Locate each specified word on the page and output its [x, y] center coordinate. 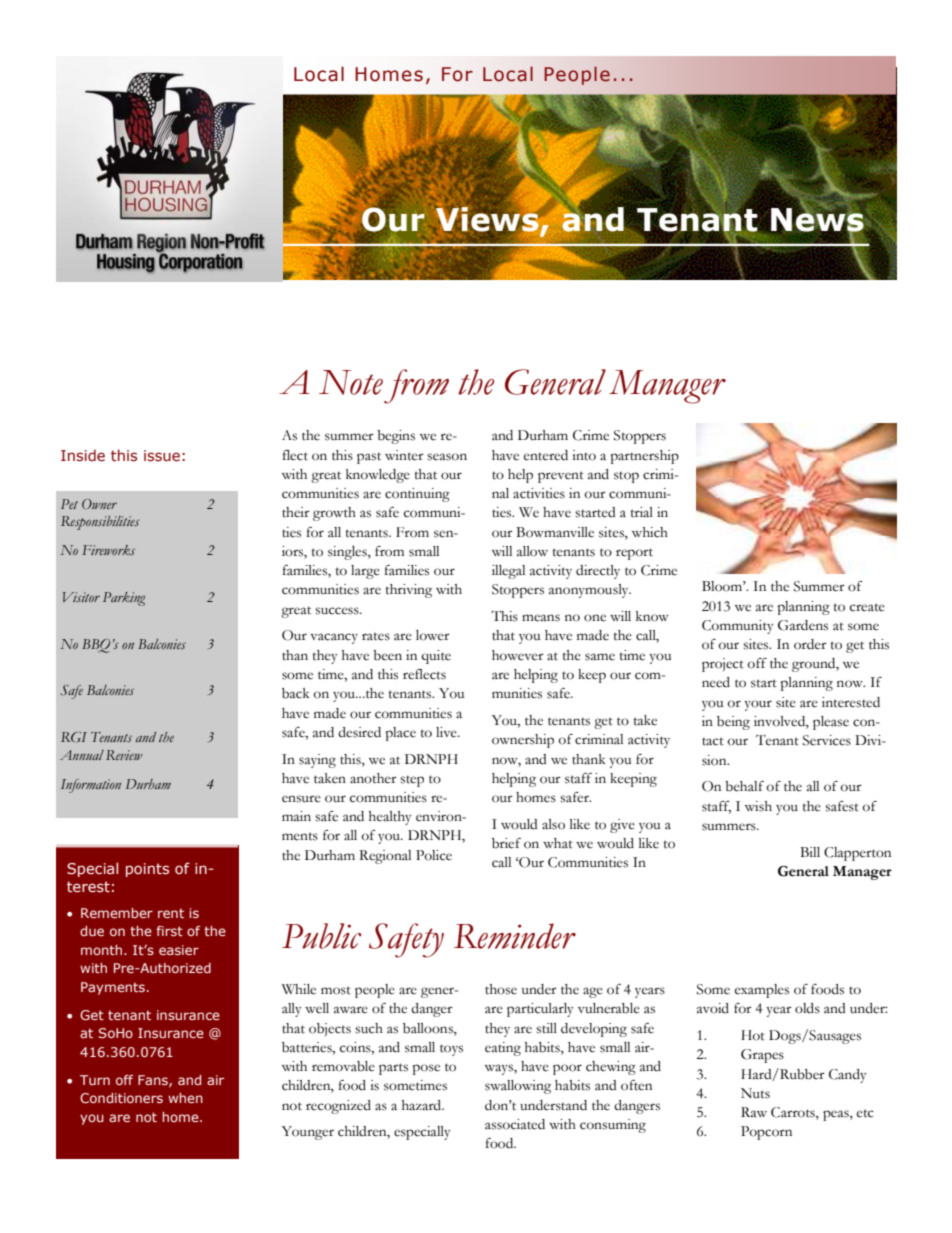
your [758, 705]
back [296, 693]
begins [396, 437]
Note [351, 382]
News [817, 220]
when [185, 1098]
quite [436, 657]
